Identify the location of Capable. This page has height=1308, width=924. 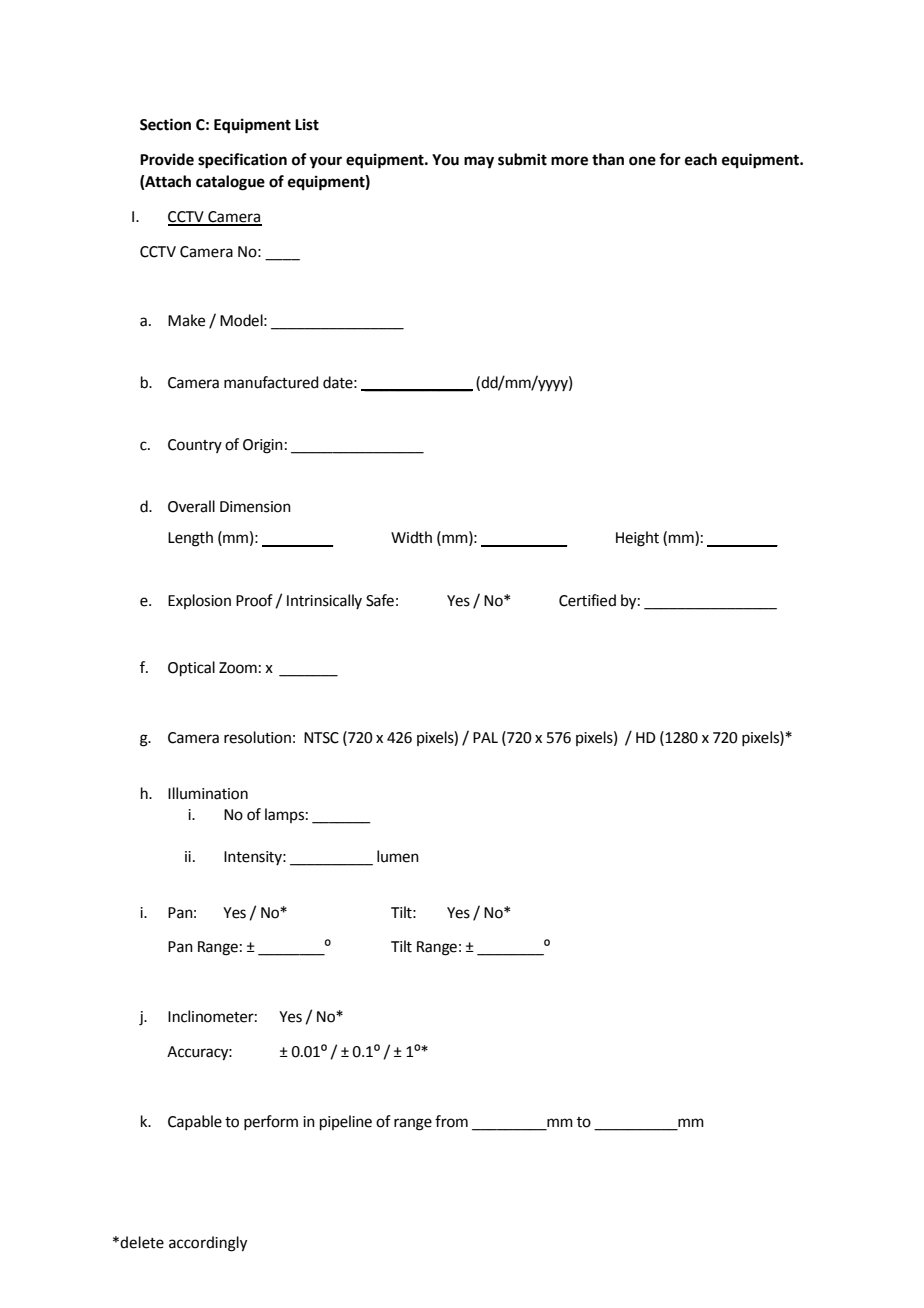
(195, 1122).
